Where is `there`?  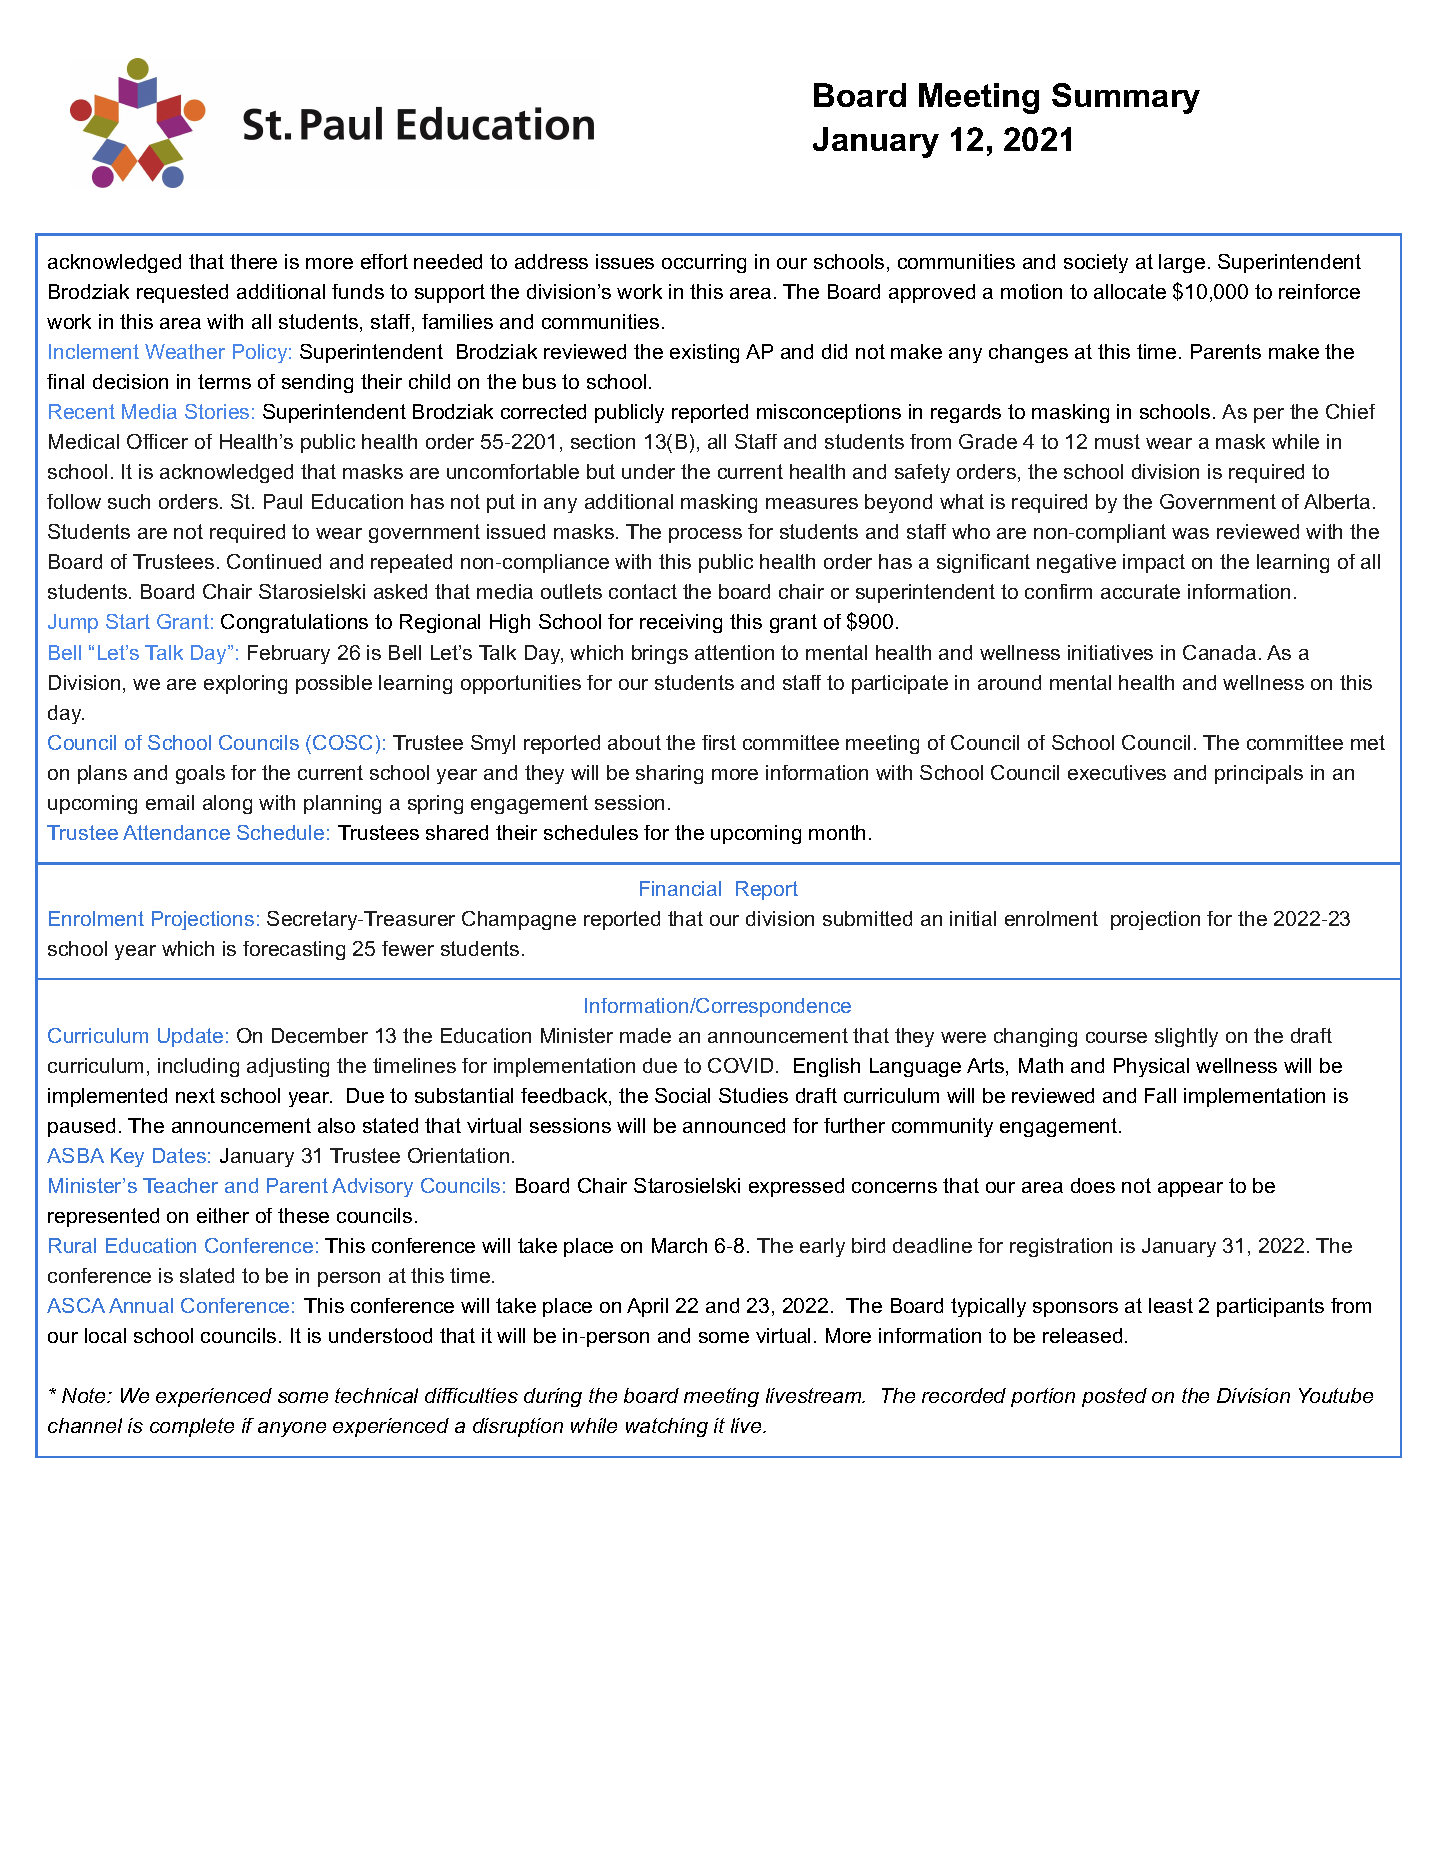 there is located at coordinates (253, 261).
